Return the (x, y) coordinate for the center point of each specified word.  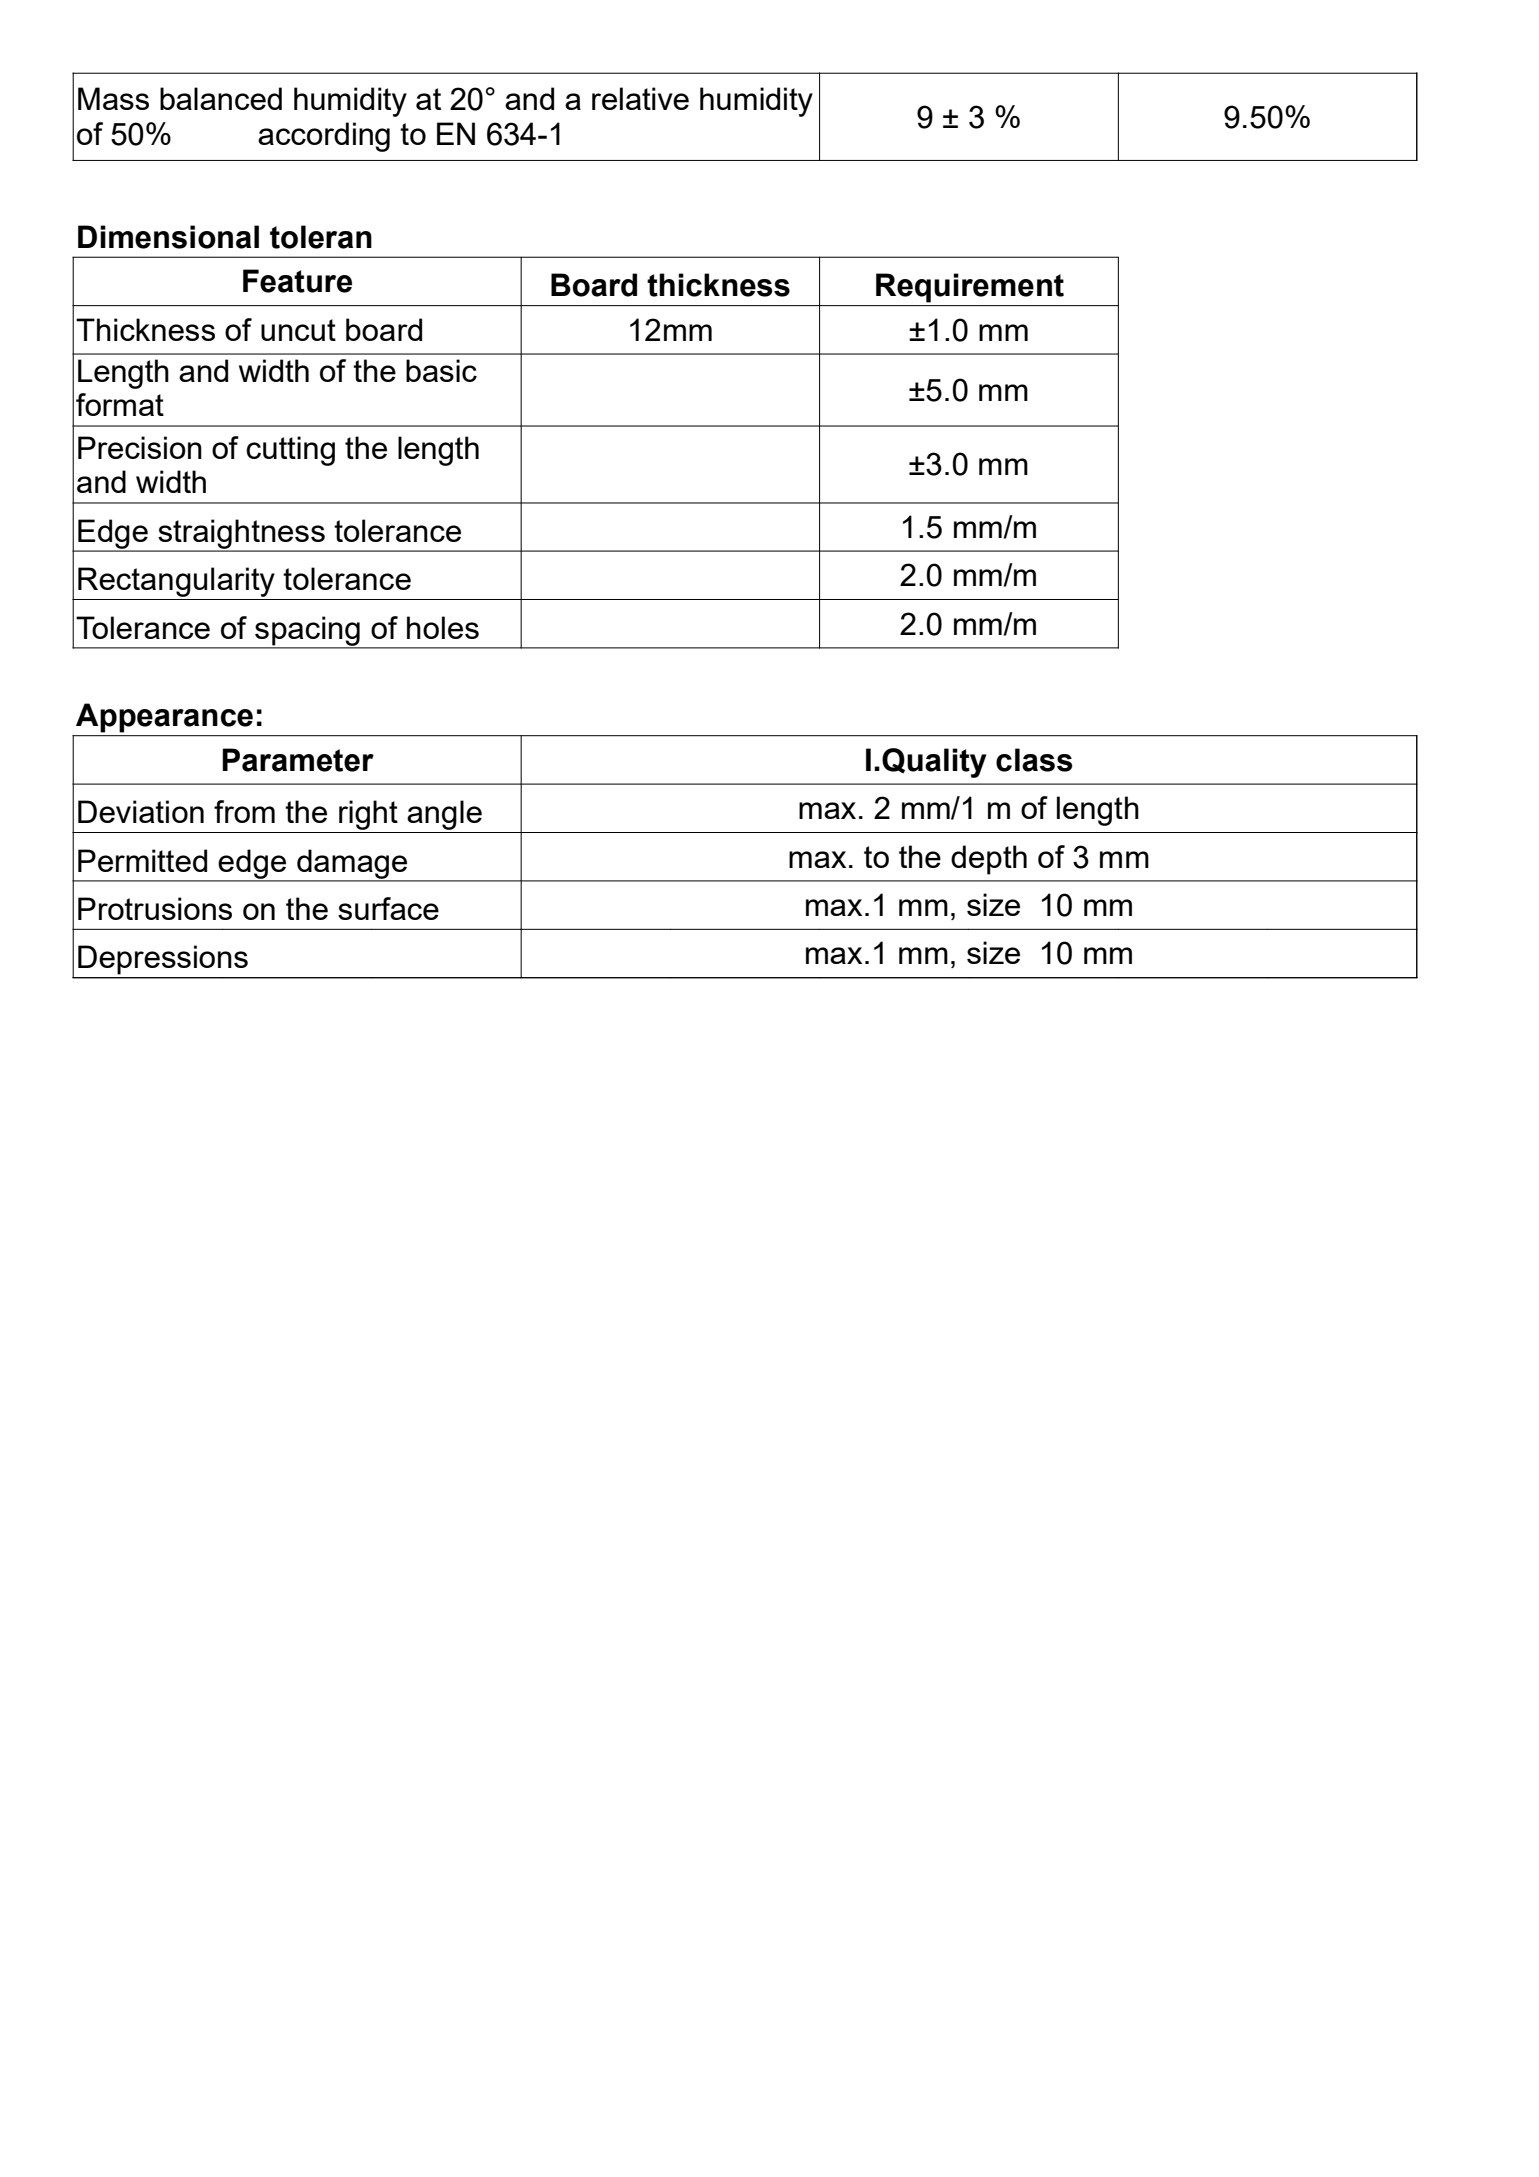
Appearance (164, 718)
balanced (221, 98)
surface (388, 908)
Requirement (970, 288)
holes (443, 627)
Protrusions (155, 908)
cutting (290, 451)
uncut (298, 330)
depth (989, 860)
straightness (241, 535)
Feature (297, 281)
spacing (307, 632)
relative (640, 98)
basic (441, 370)
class (1034, 760)
